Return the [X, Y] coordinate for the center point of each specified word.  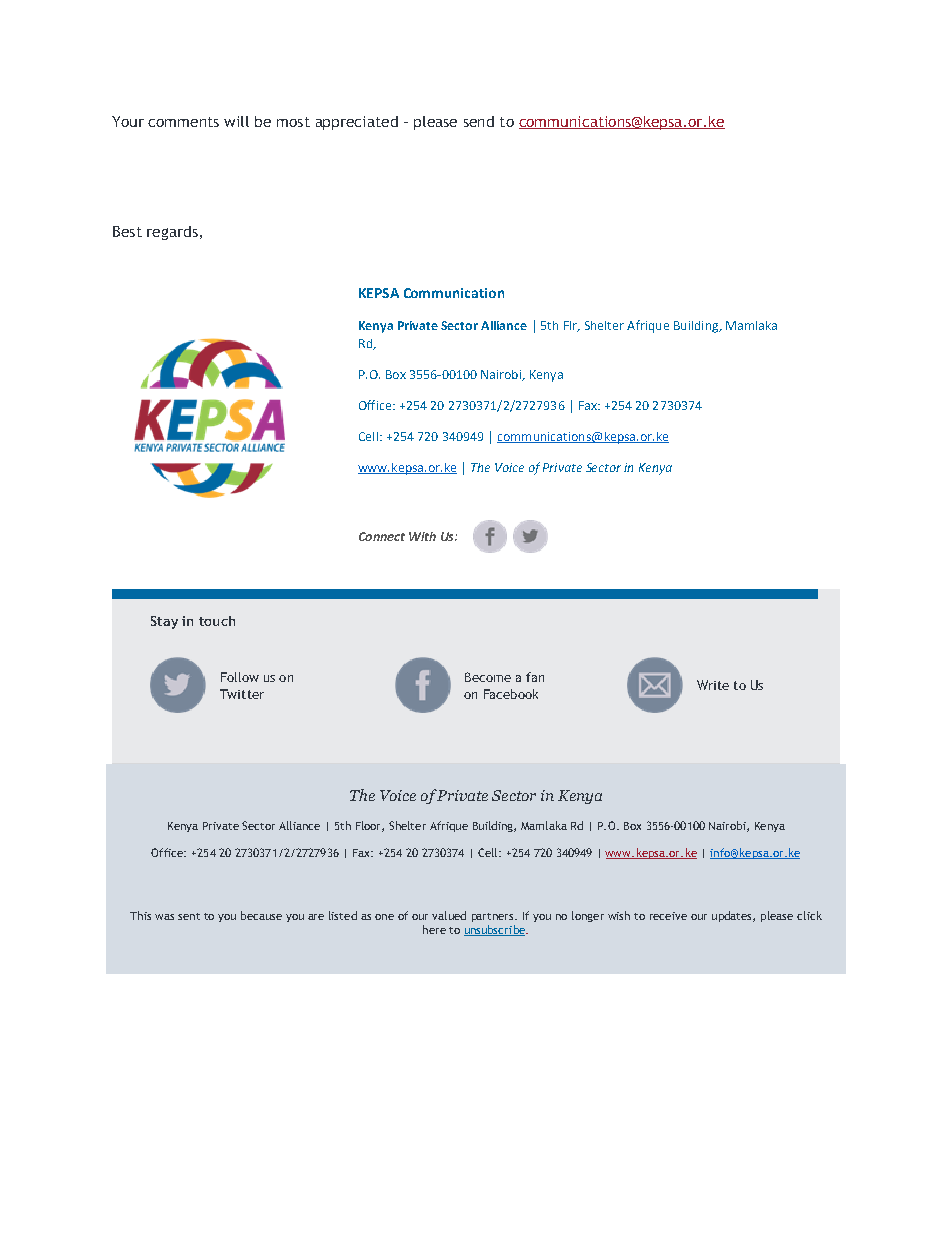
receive [668, 916]
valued [449, 915]
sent [189, 916]
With [422, 536]
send [479, 121]
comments [183, 122]
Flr [571, 326]
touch [217, 621]
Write [713, 685]
